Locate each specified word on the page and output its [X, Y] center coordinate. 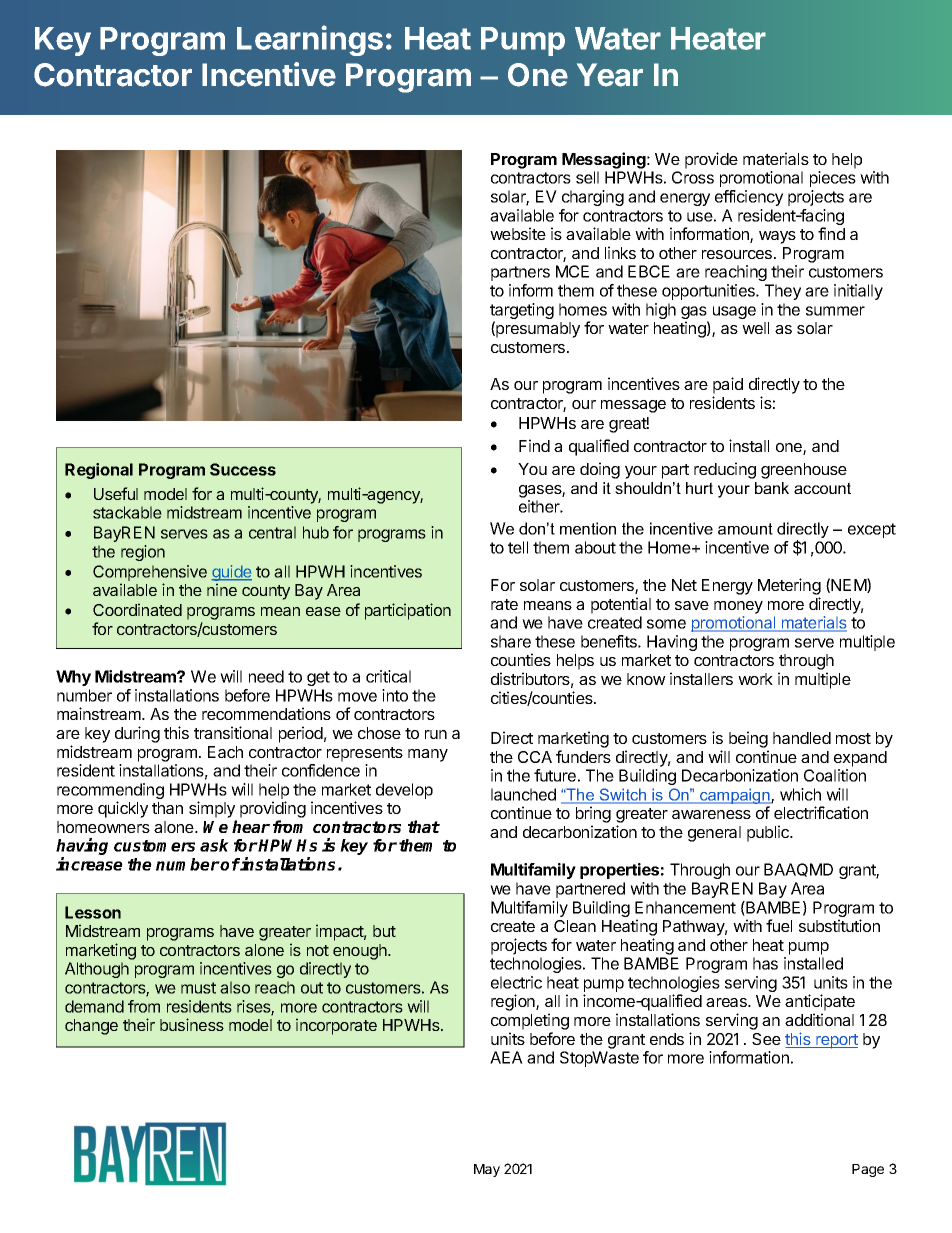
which [800, 794]
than [167, 808]
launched [523, 794]
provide [711, 160]
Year [610, 75]
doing [600, 470]
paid [728, 385]
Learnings [310, 40]
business [192, 1024]
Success [243, 469]
